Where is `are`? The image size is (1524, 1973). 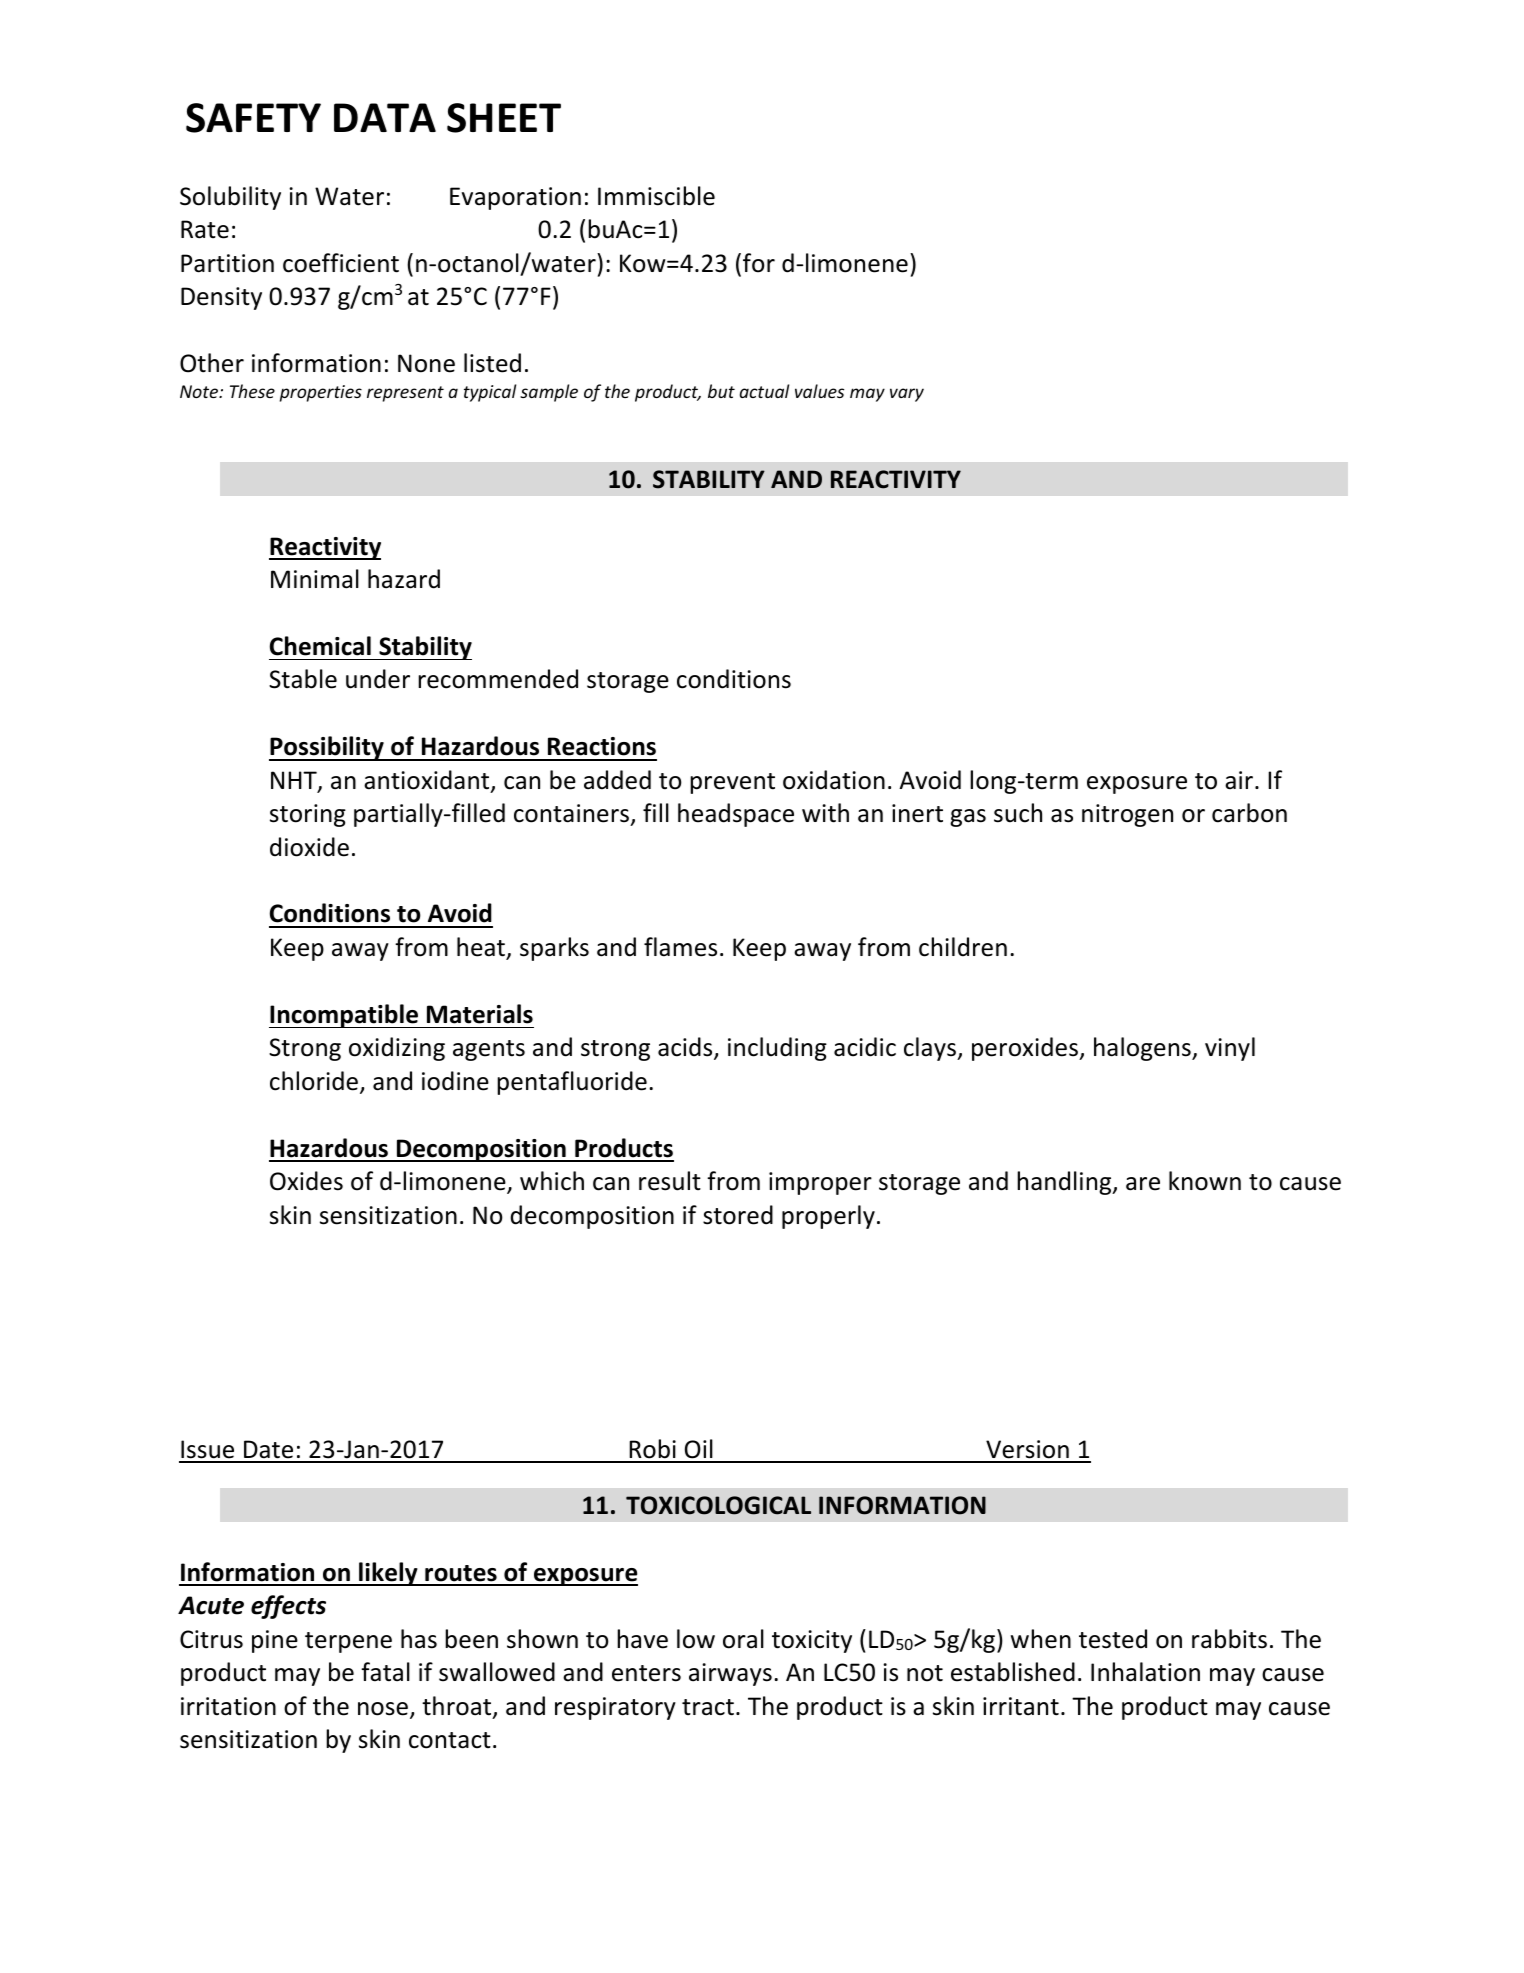
are is located at coordinates (1143, 1184).
